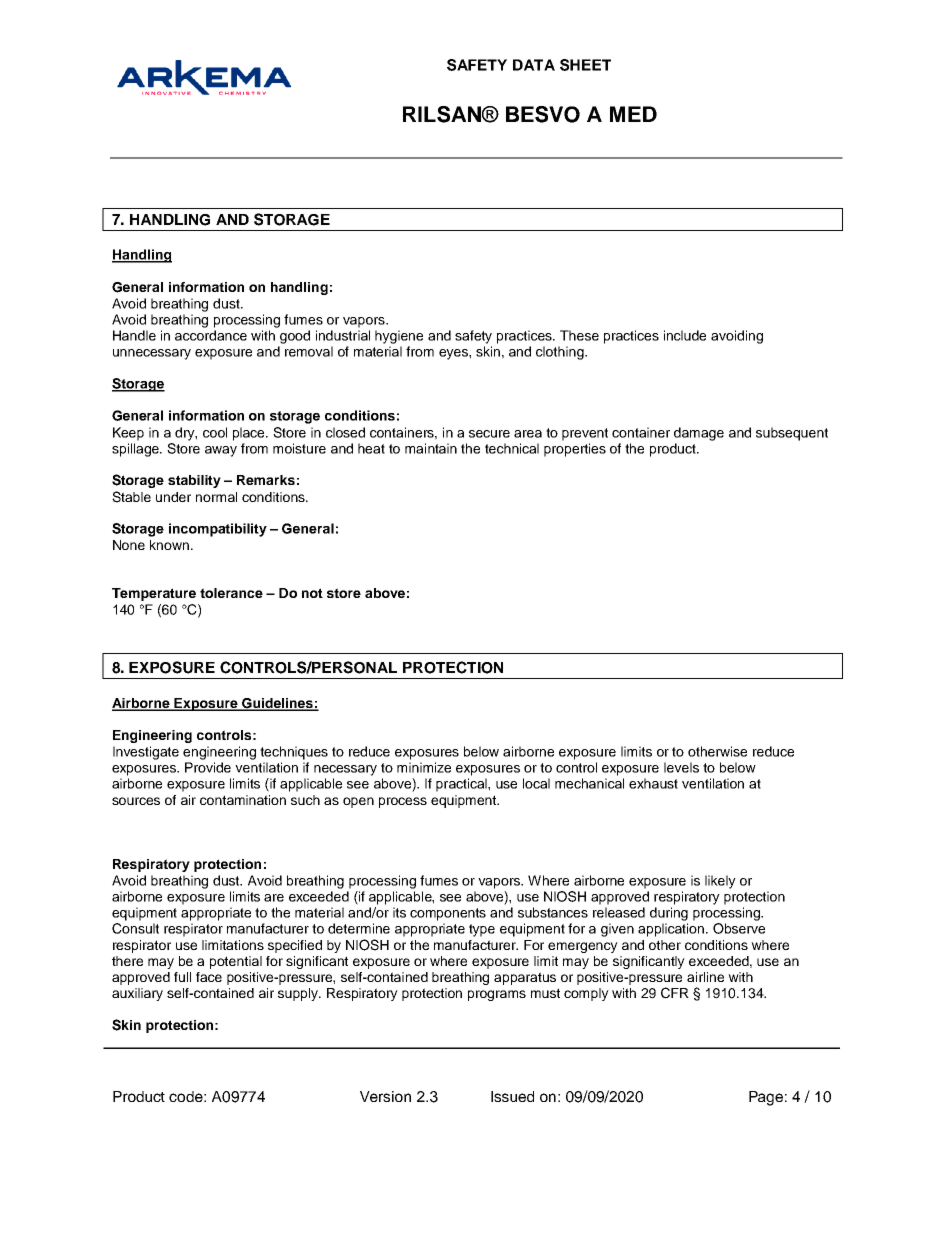 The height and width of the screenshot is (1233, 952). What do you see at coordinates (134, 335) in the screenshot?
I see `Handle` at bounding box center [134, 335].
